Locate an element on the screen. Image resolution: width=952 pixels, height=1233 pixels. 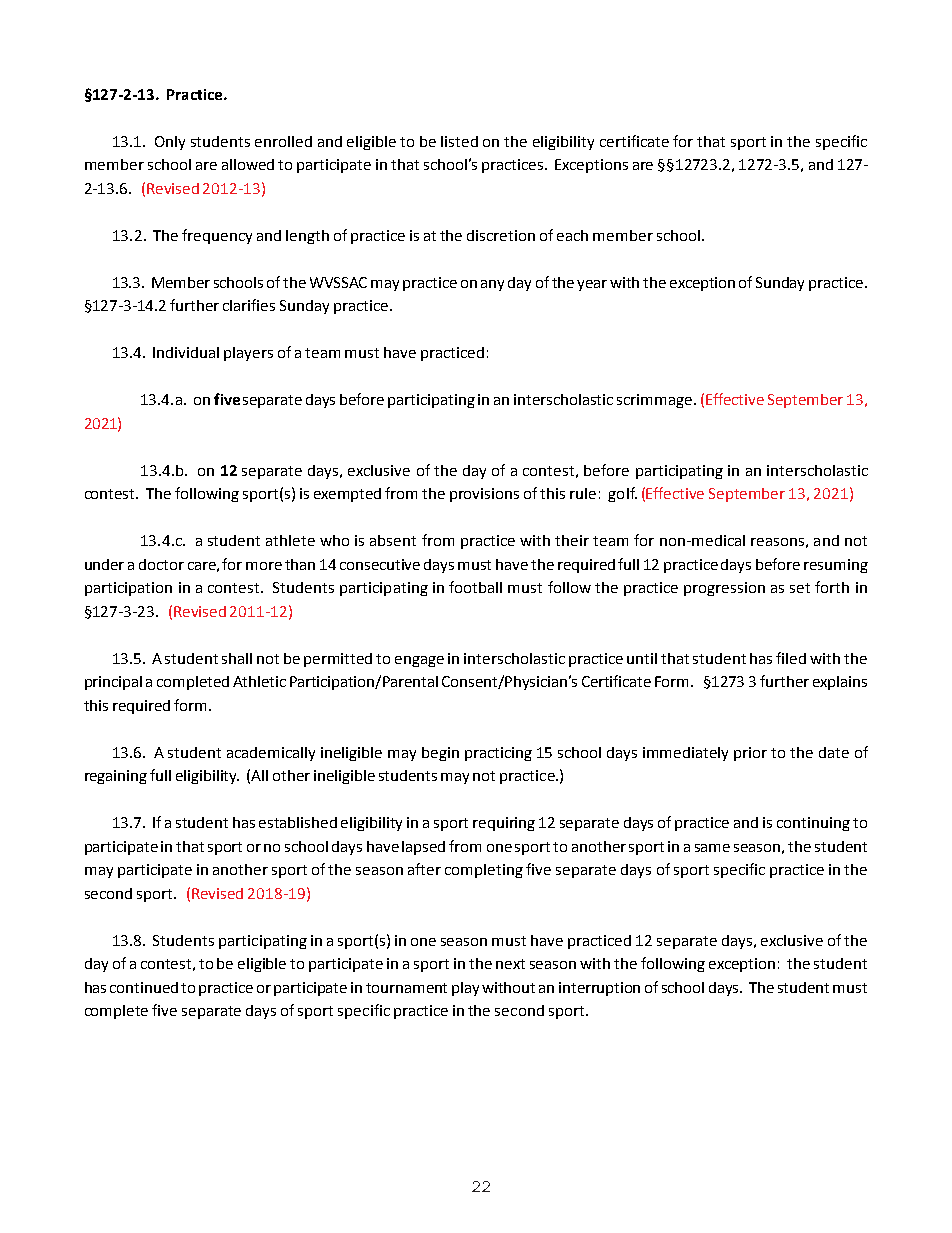
each is located at coordinates (572, 235).
